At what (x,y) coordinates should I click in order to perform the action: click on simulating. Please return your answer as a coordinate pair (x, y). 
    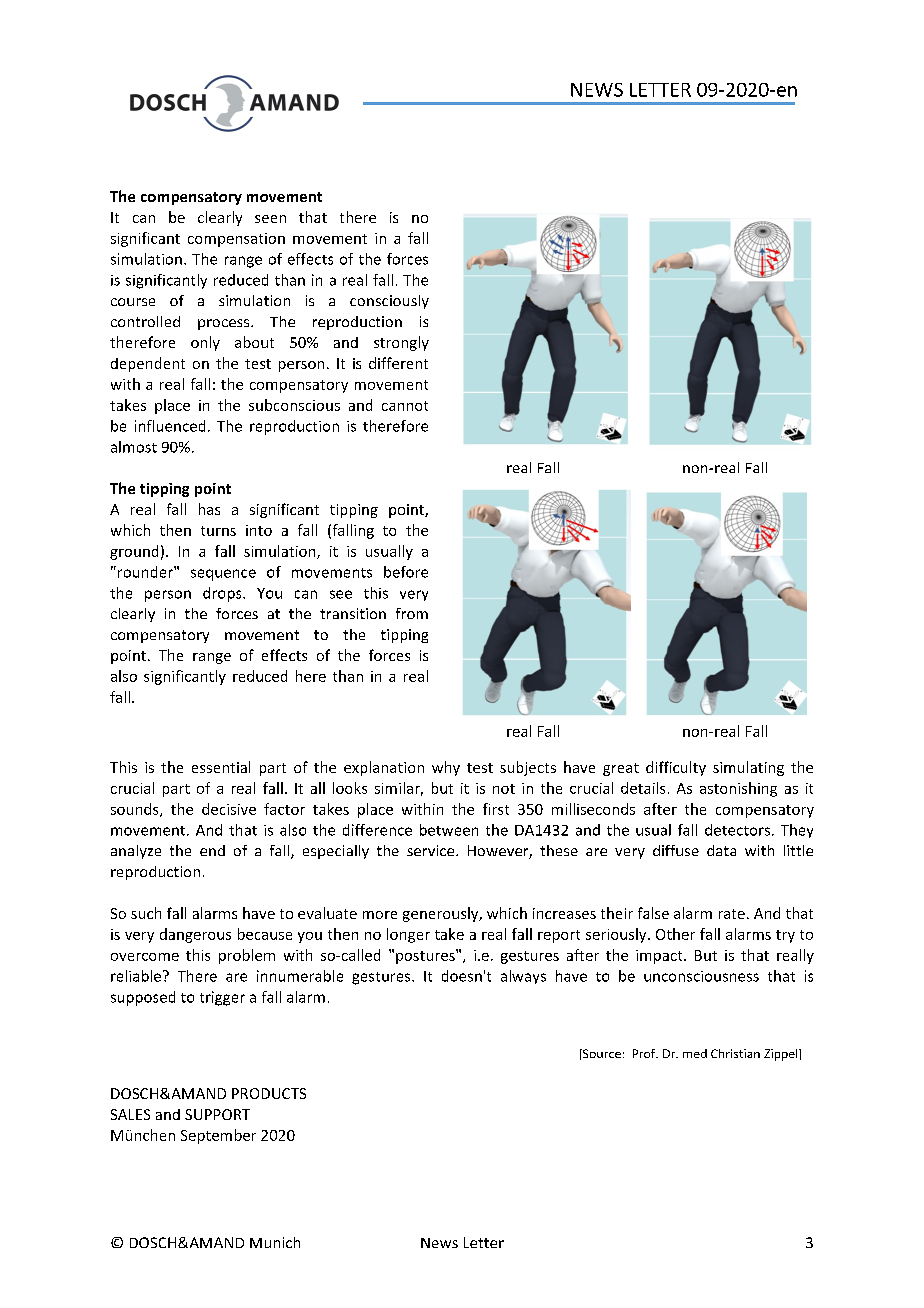
    Looking at the image, I should click on (748, 768).
